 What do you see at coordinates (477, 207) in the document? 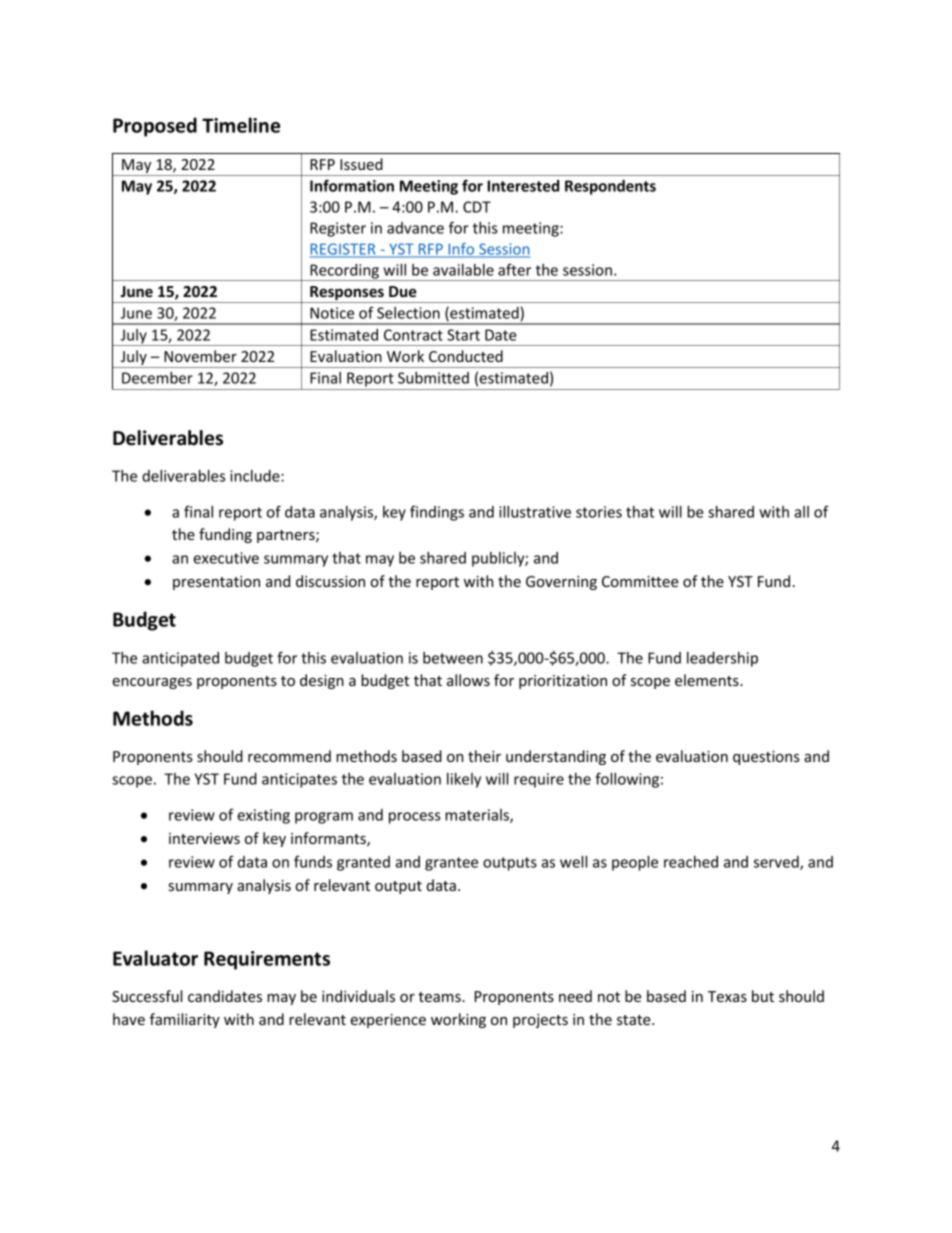
I see `CDT` at bounding box center [477, 207].
